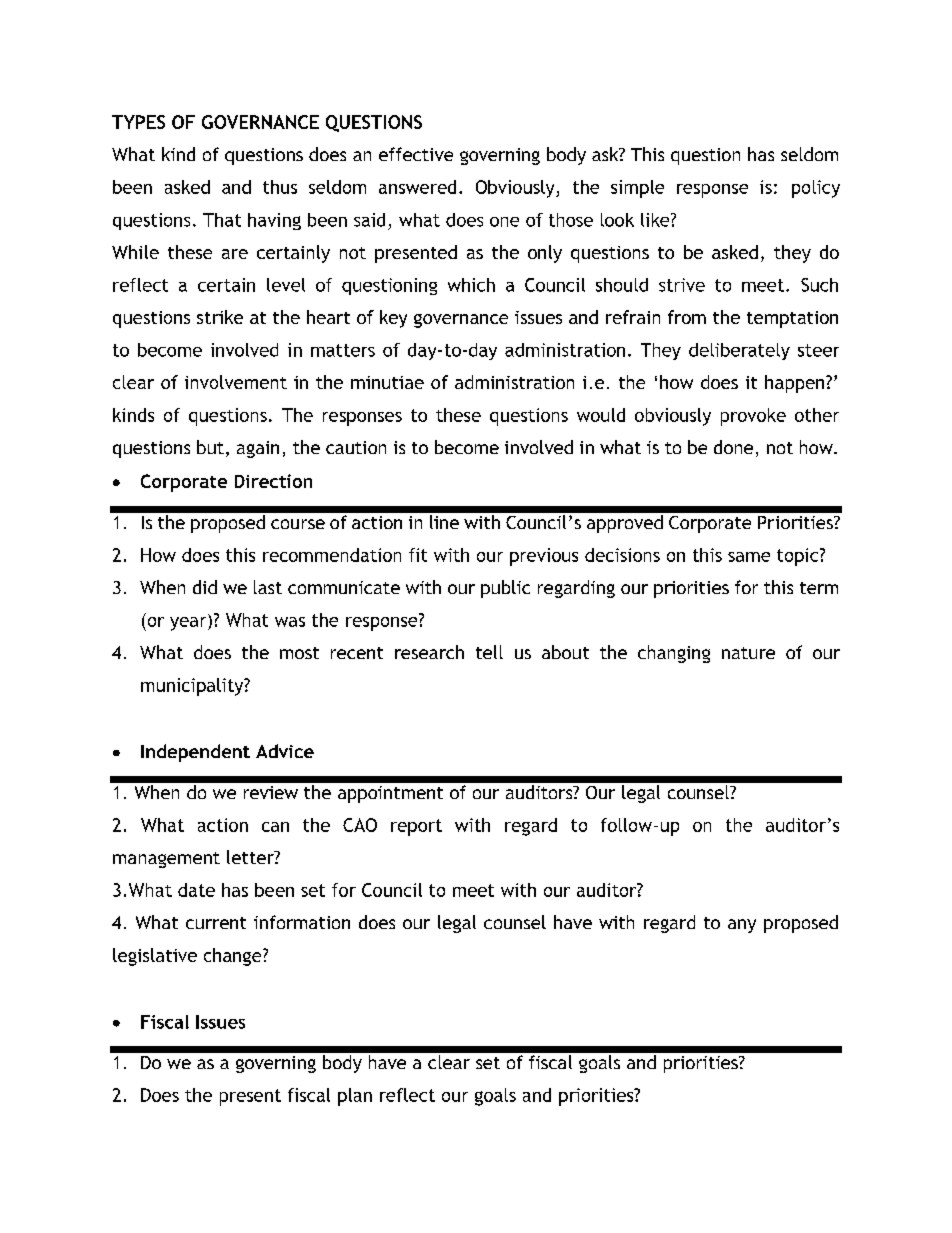 Image resolution: width=952 pixels, height=1233 pixels. I want to click on minutiae, so click(387, 382).
